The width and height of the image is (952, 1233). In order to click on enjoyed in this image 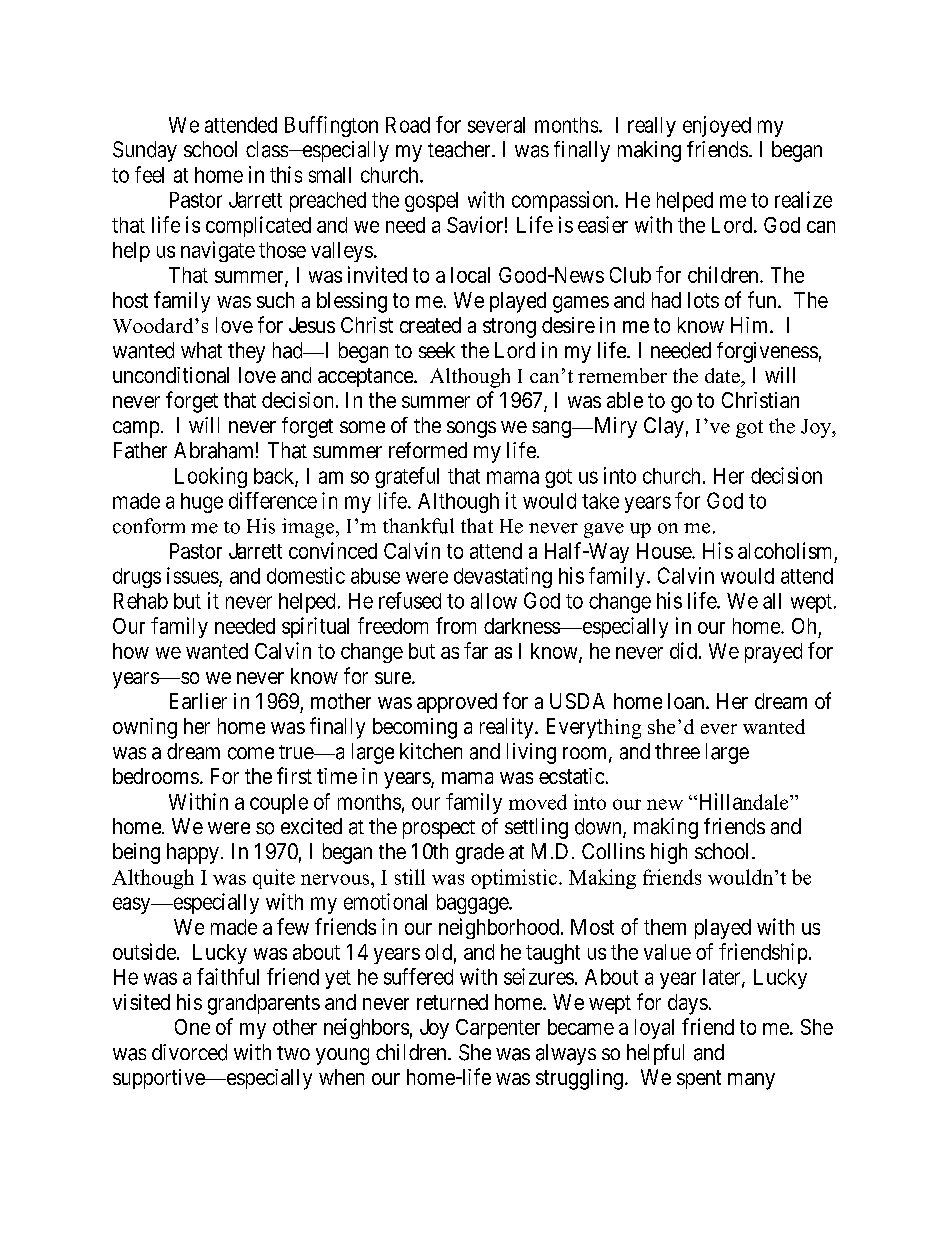, I will do `click(717, 126)`.
